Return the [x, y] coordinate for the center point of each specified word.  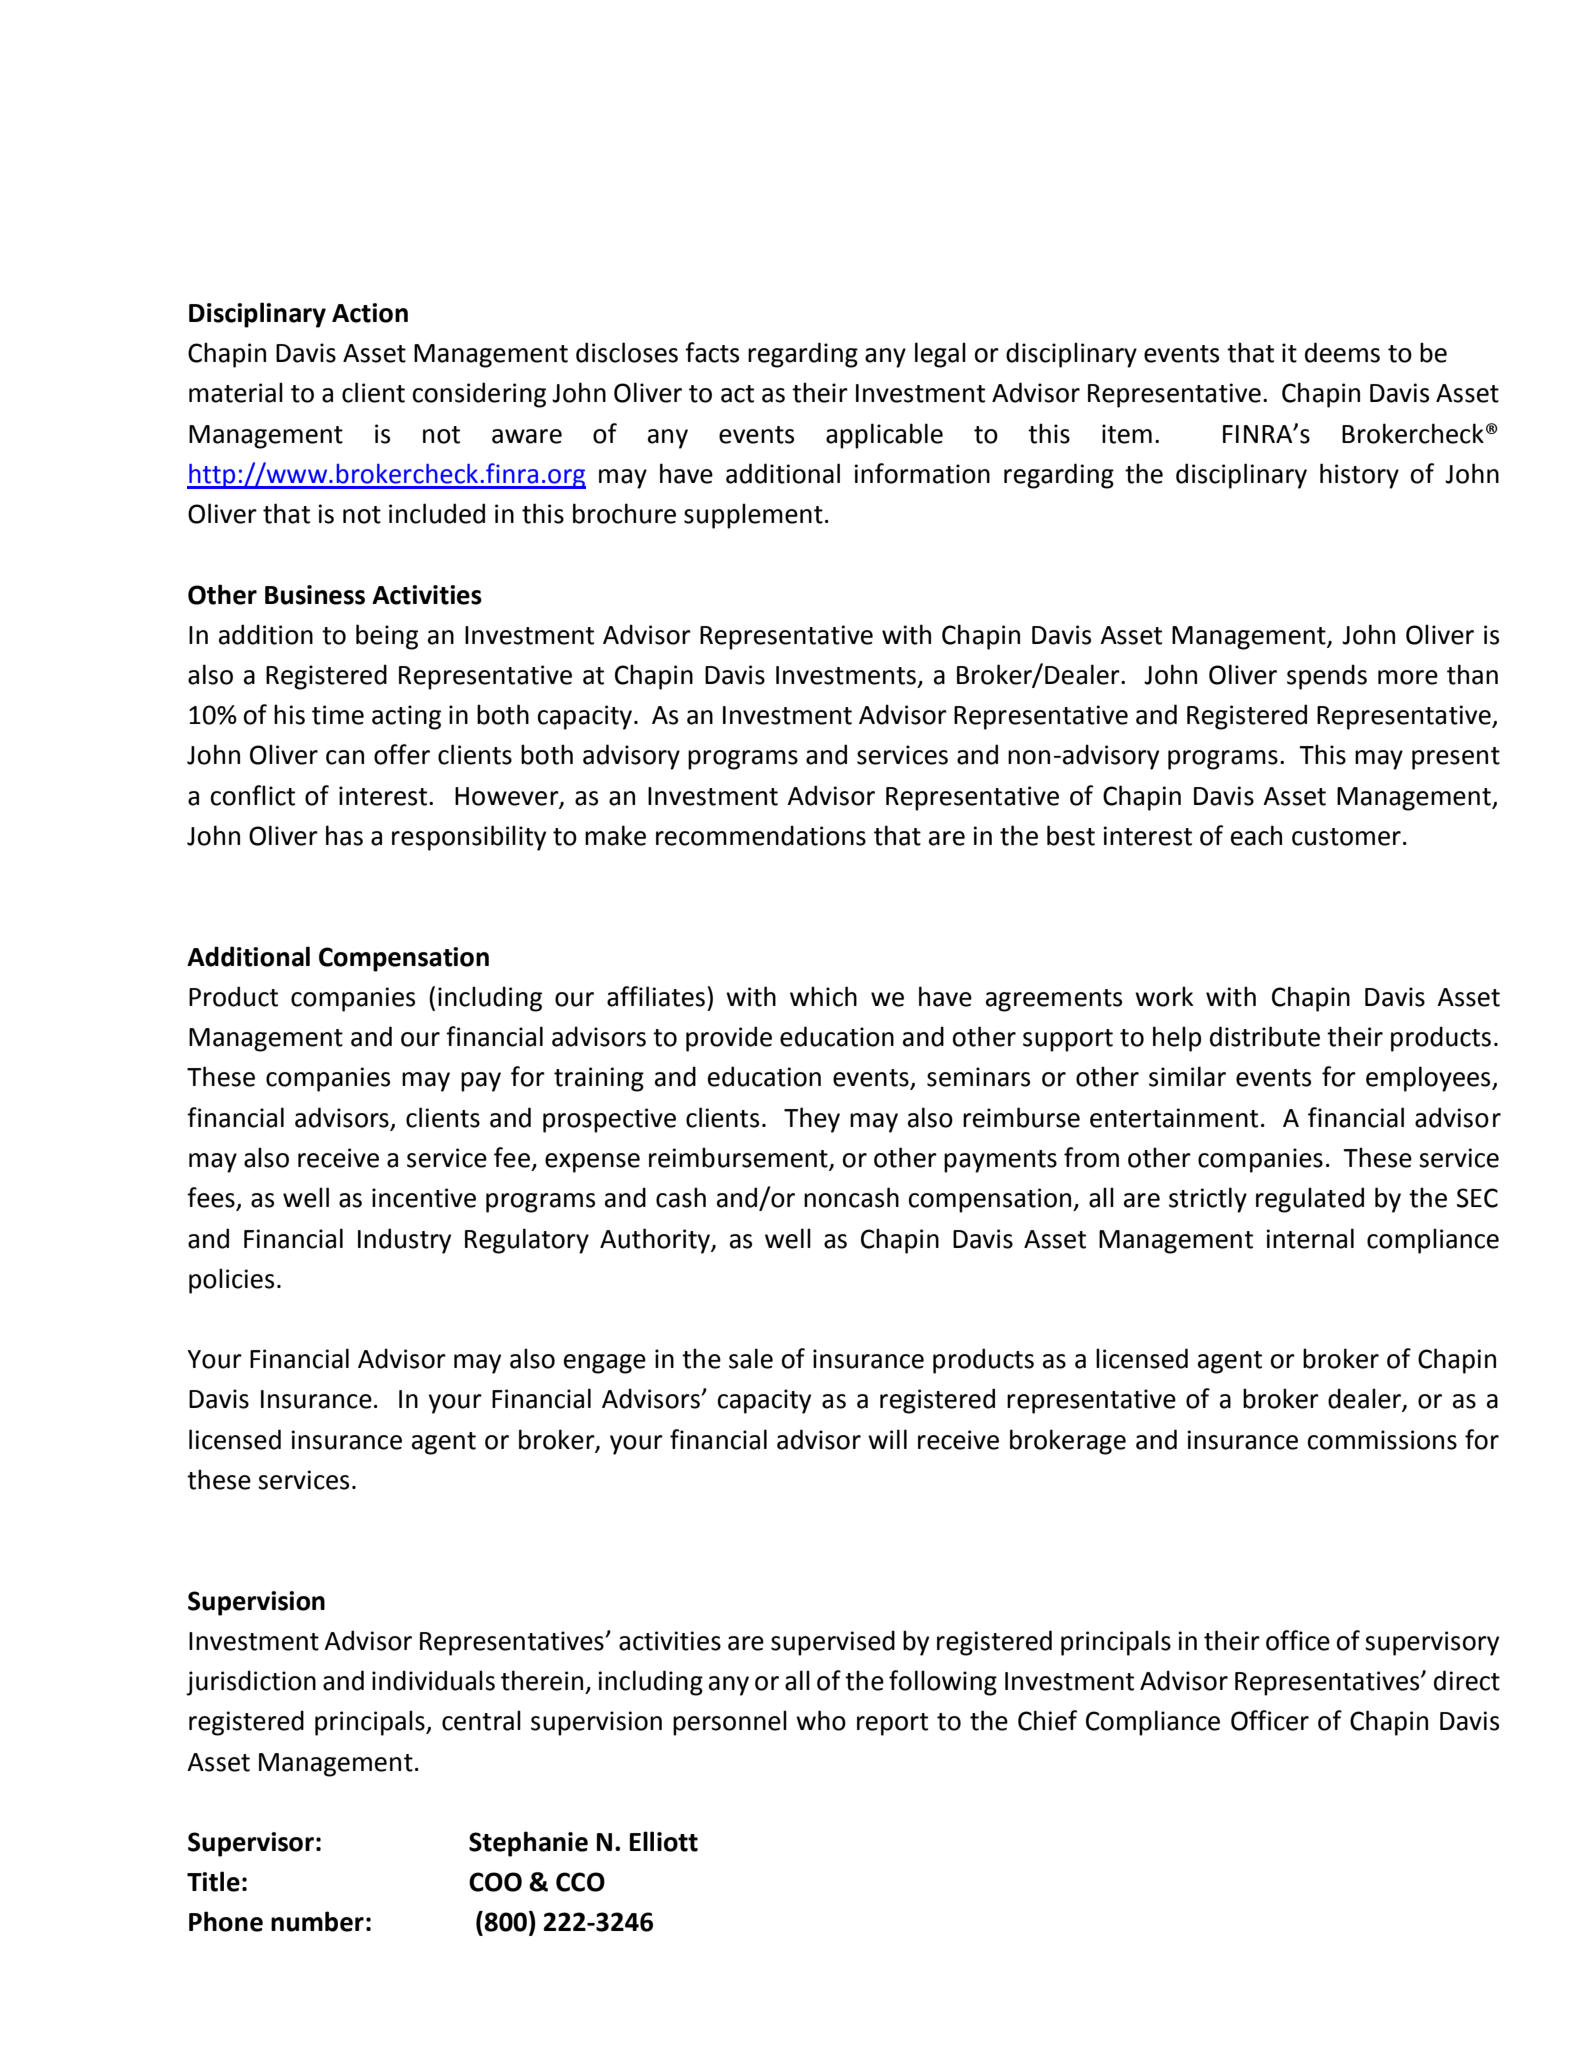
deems [1342, 352]
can [345, 757]
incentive [424, 1198]
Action [370, 313]
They [812, 1120]
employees [1429, 1079]
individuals [433, 1680]
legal [940, 355]
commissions [1382, 1440]
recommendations [761, 835]
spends [1327, 677]
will [887, 1439]
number [317, 1921]
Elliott [664, 1841]
